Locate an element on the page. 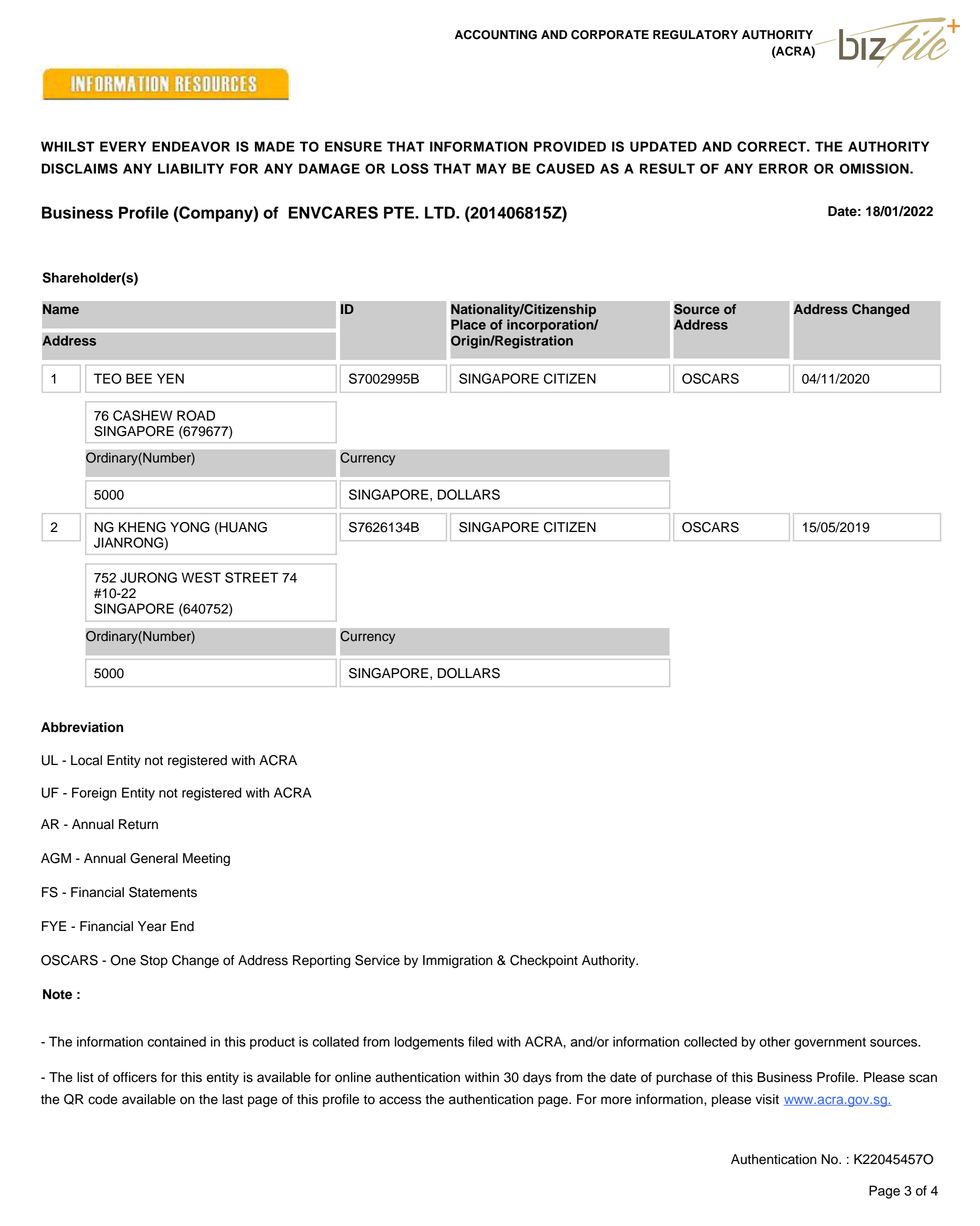  STREET is located at coordinates (251, 577).
